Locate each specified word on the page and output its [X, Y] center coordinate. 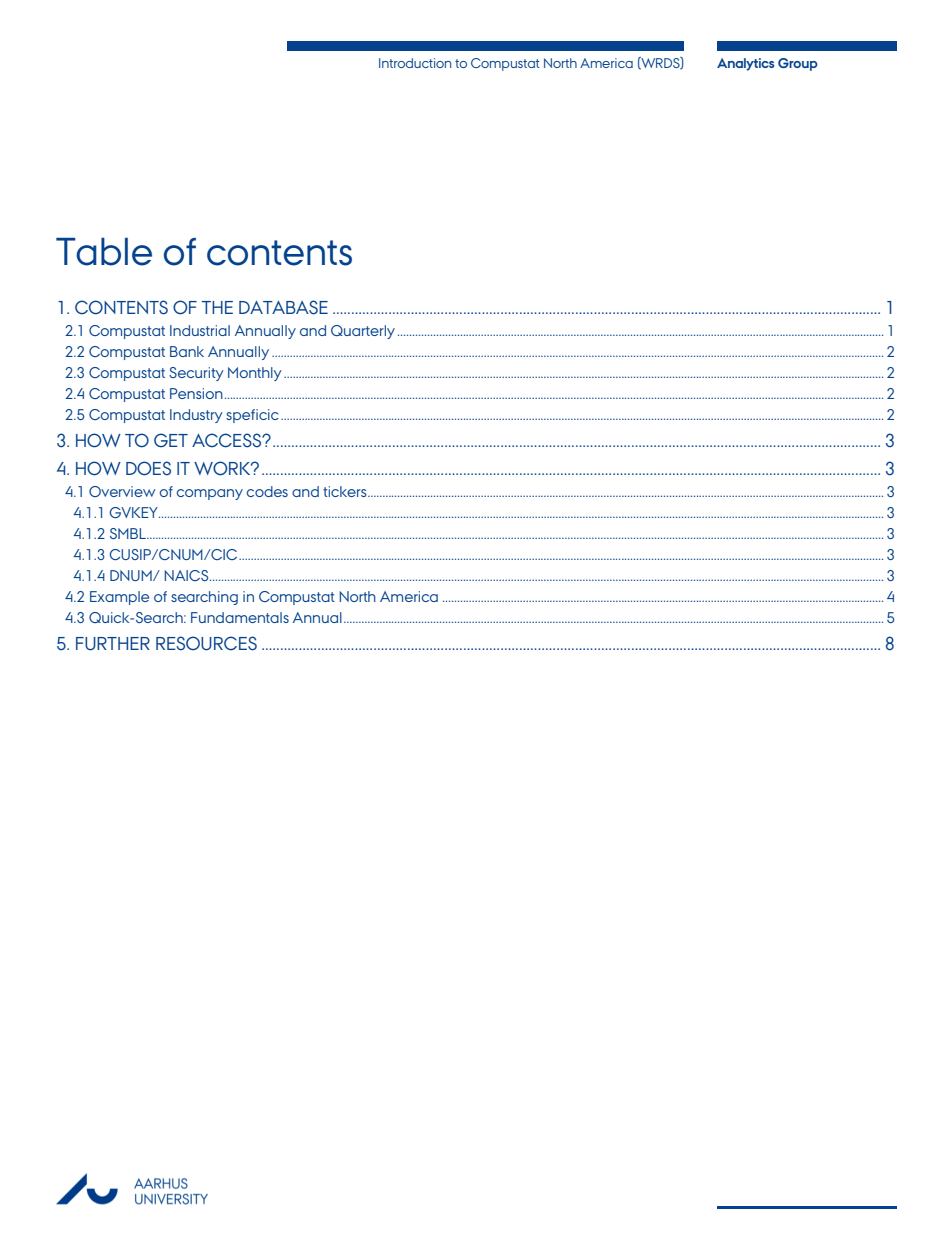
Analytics [745, 64]
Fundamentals [240, 617]
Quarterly [363, 332]
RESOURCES [206, 643]
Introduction [415, 63]
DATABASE [283, 307]
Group [798, 64]
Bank [187, 351]
